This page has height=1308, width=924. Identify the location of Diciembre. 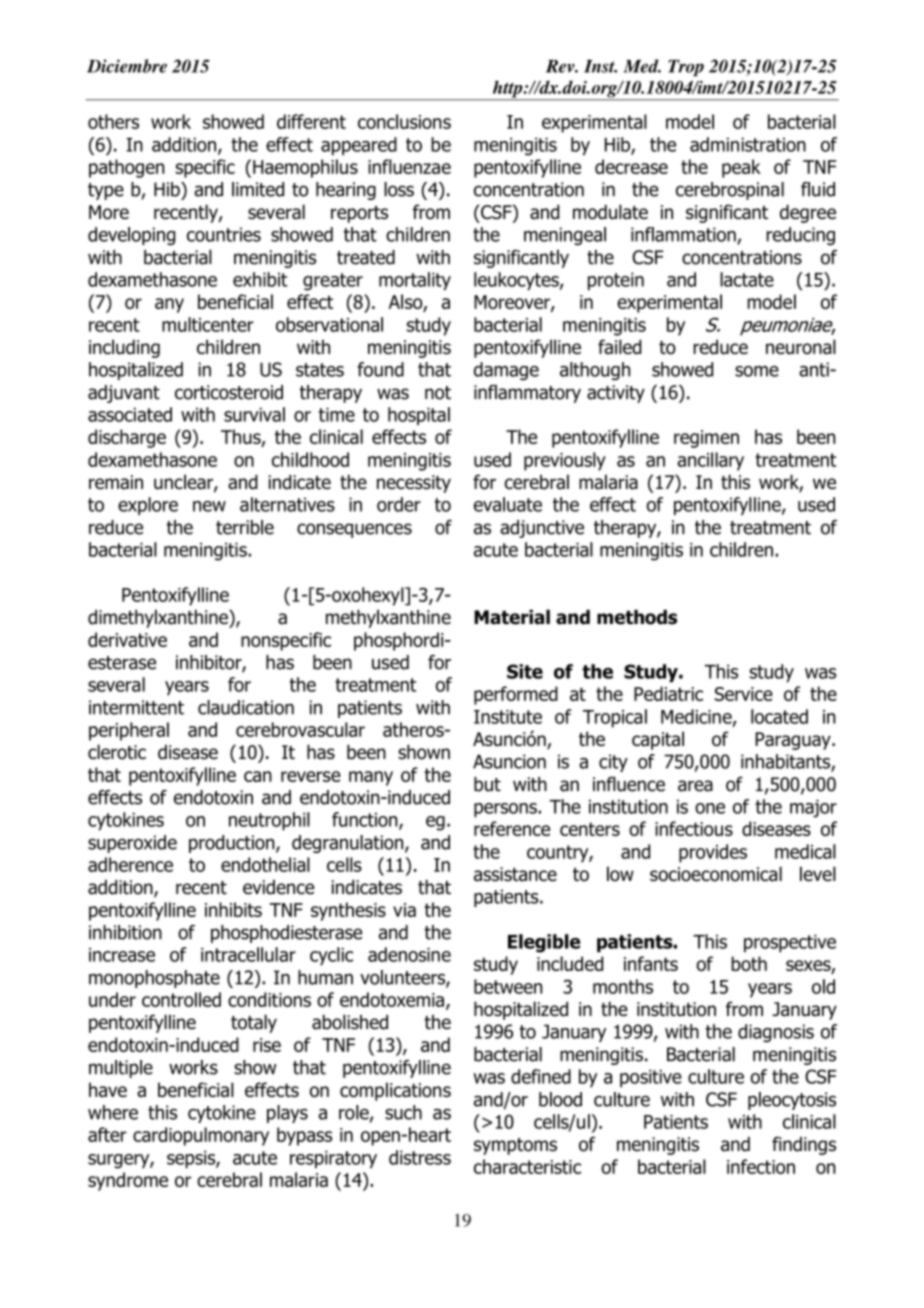
(127, 66).
